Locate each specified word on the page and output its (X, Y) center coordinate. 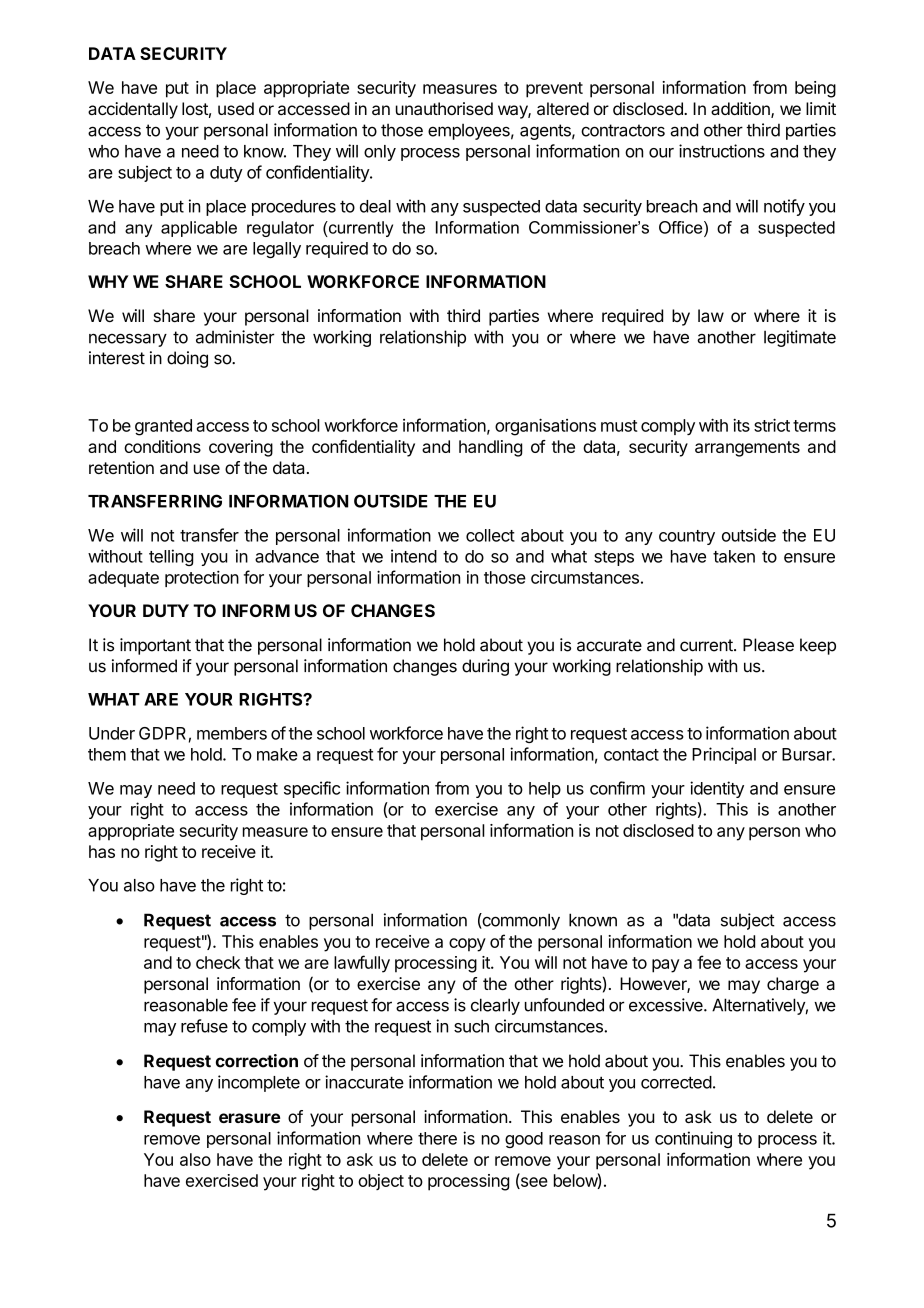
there (437, 1138)
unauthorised (444, 108)
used (236, 108)
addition (741, 110)
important (155, 646)
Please (768, 645)
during (485, 667)
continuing (693, 1139)
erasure (249, 1118)
